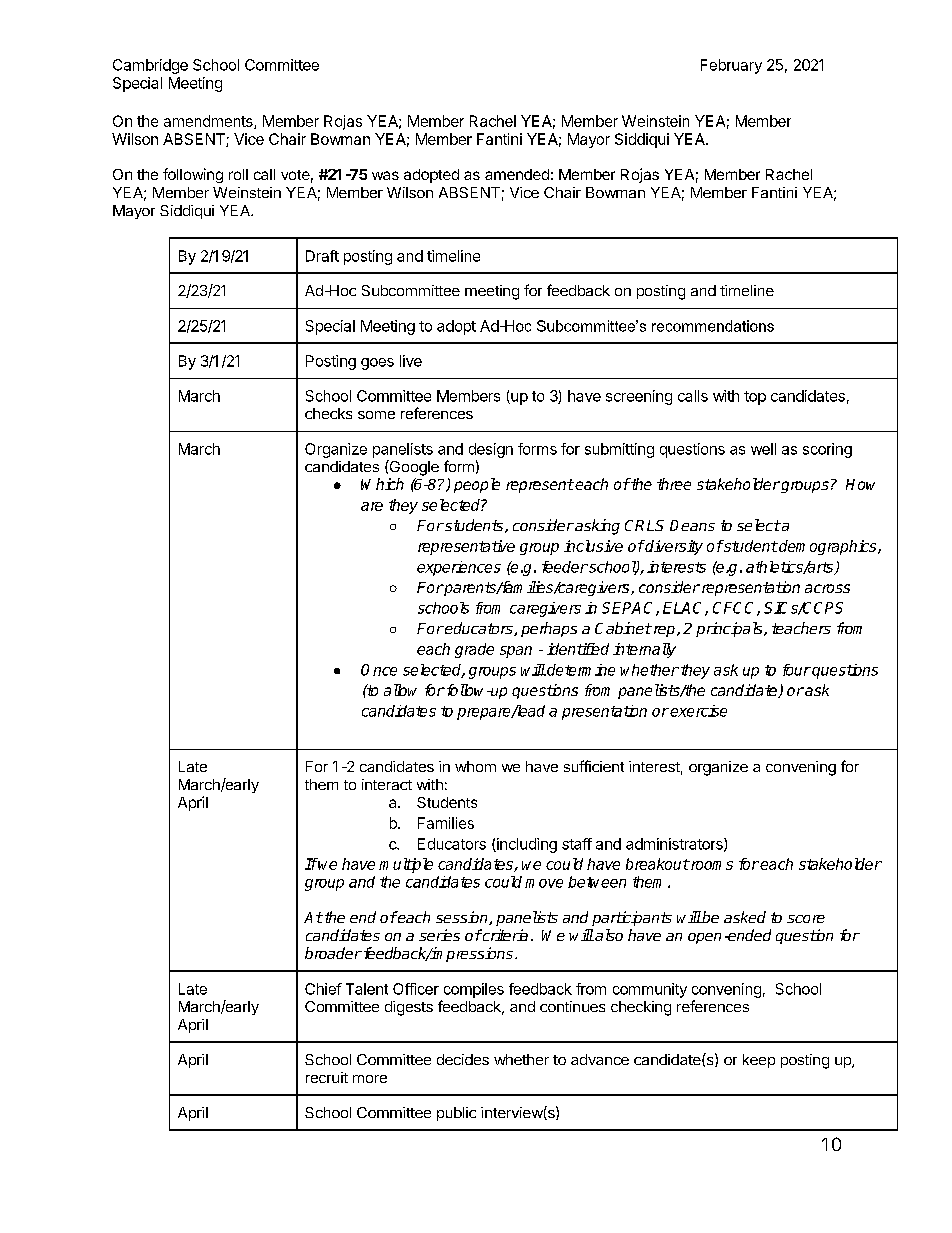 The width and height of the screenshot is (952, 1233). What do you see at coordinates (209, 122) in the screenshot?
I see `amendments` at bounding box center [209, 122].
